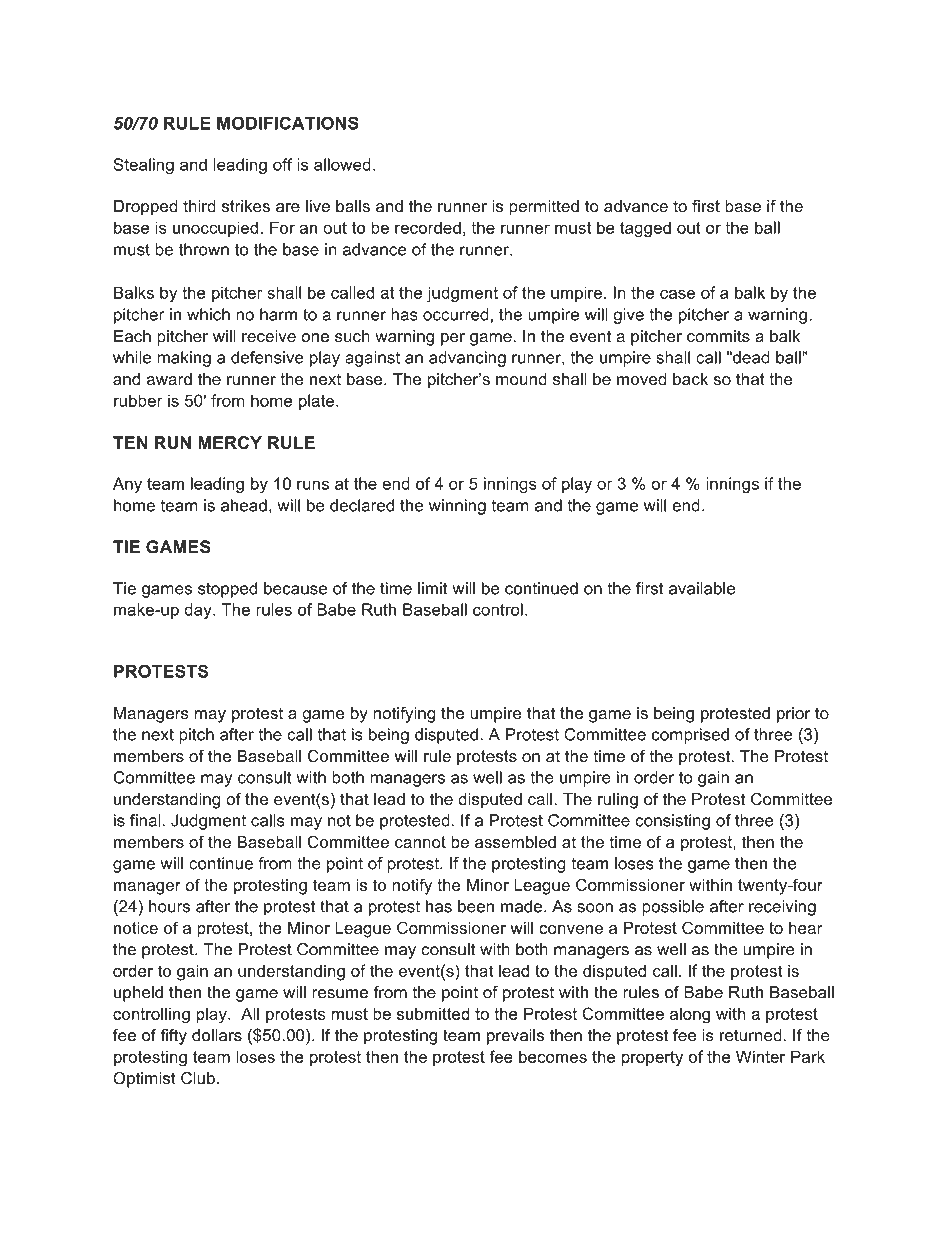 This page has height=1233, width=952. What do you see at coordinates (230, 442) in the page?
I see `MERCY` at bounding box center [230, 442].
